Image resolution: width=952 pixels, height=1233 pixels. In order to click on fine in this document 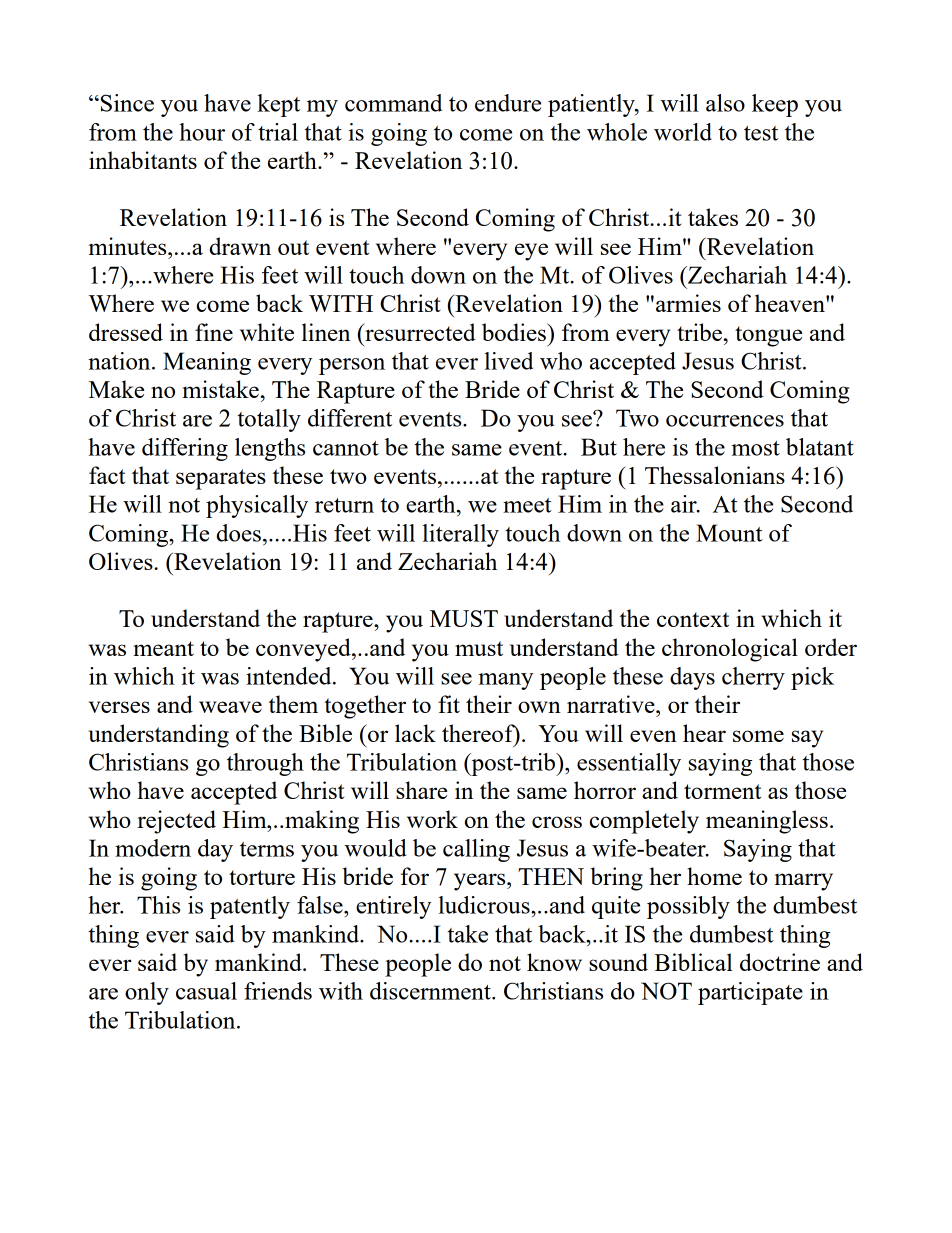, I will do `click(214, 332)`.
